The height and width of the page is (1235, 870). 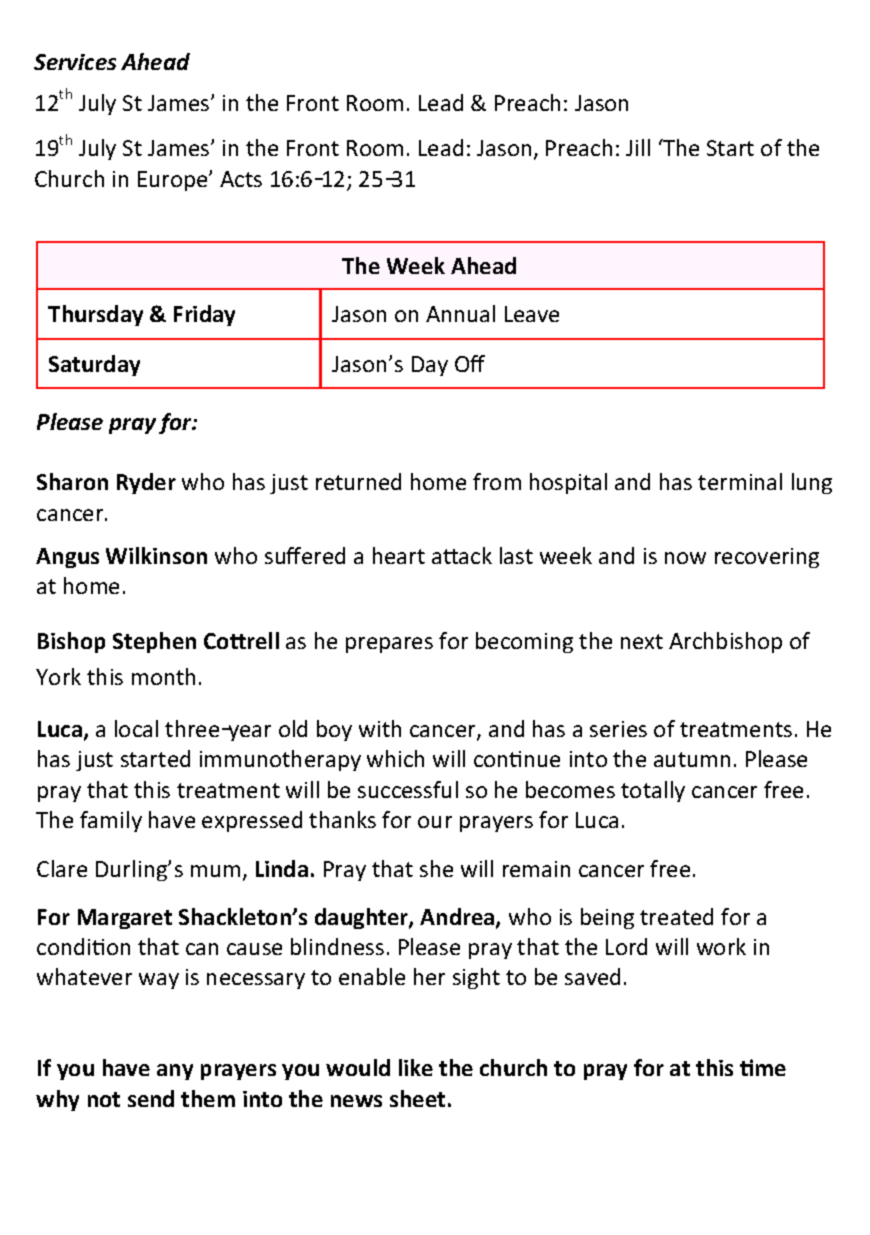 I want to click on Jill, so click(x=638, y=147).
